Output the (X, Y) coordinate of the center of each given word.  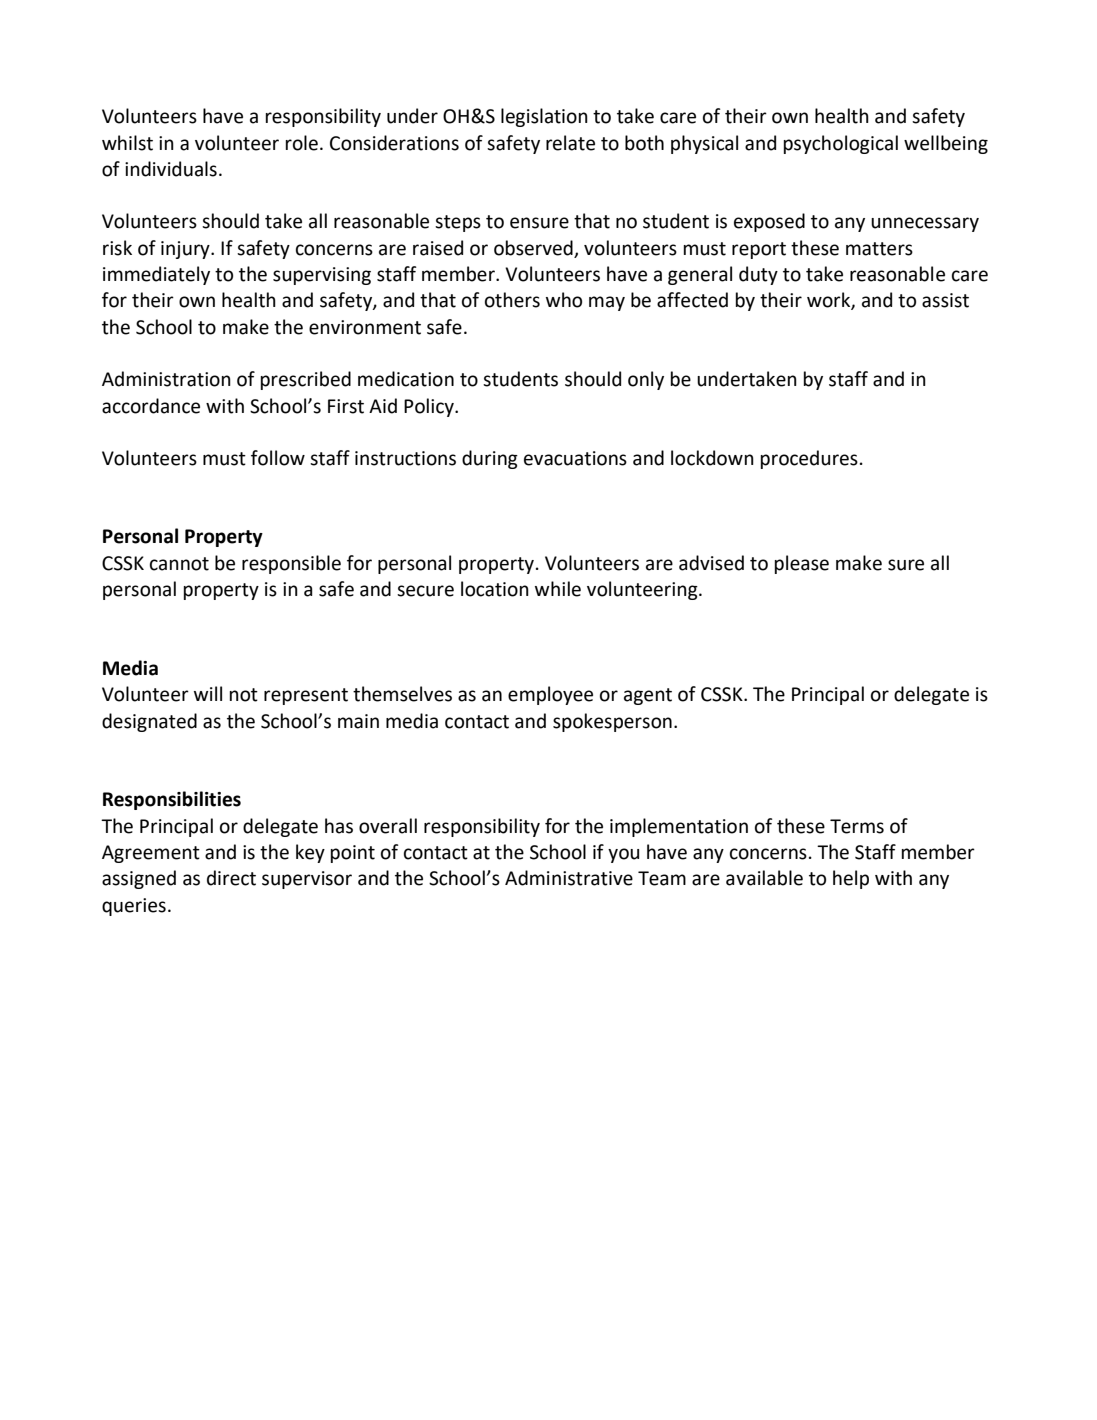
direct (231, 878)
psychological (841, 144)
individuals (171, 169)
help (851, 879)
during (490, 459)
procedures (809, 459)
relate (570, 143)
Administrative (569, 878)
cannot (179, 564)
